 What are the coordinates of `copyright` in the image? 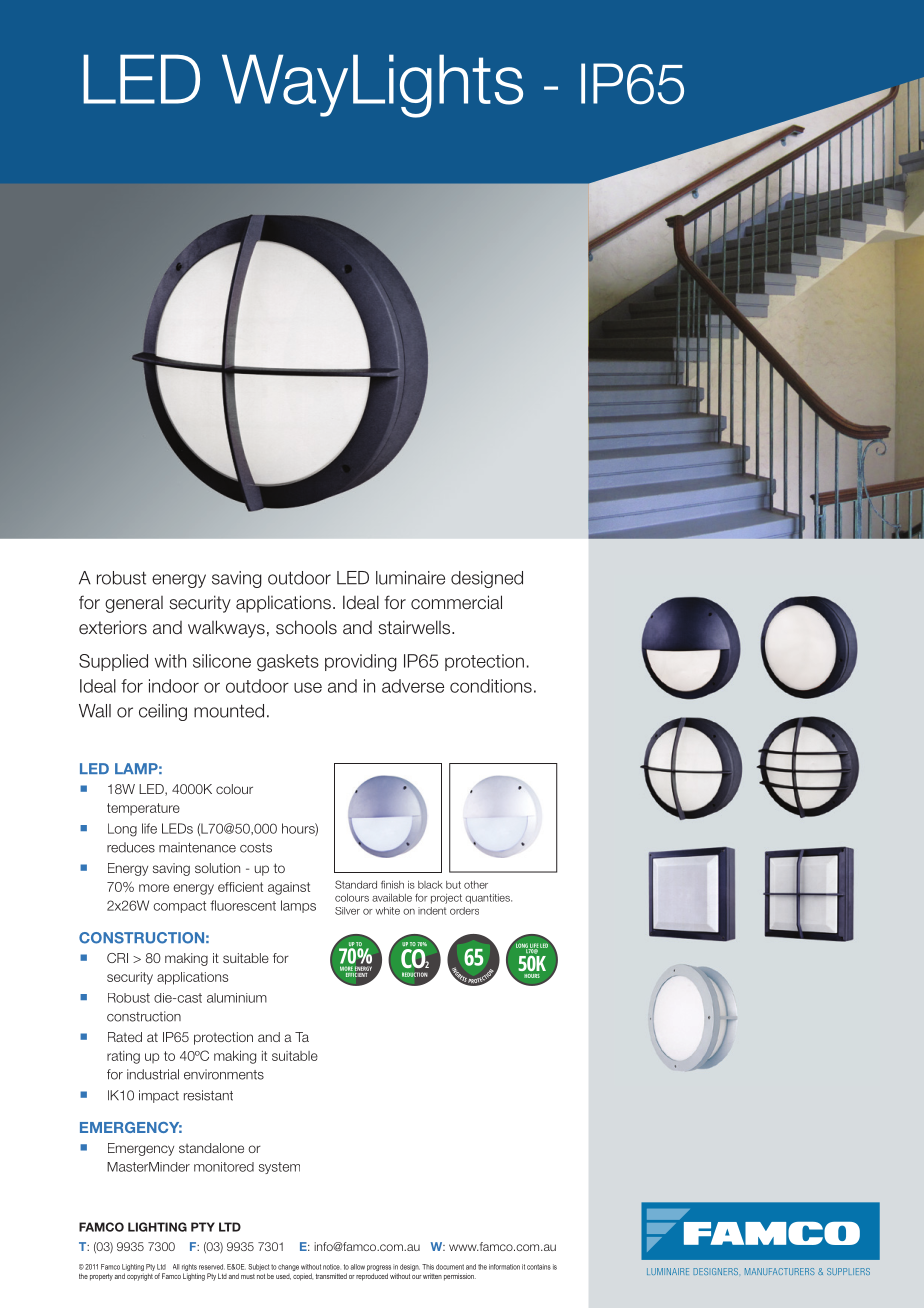 It's located at (140, 1277).
